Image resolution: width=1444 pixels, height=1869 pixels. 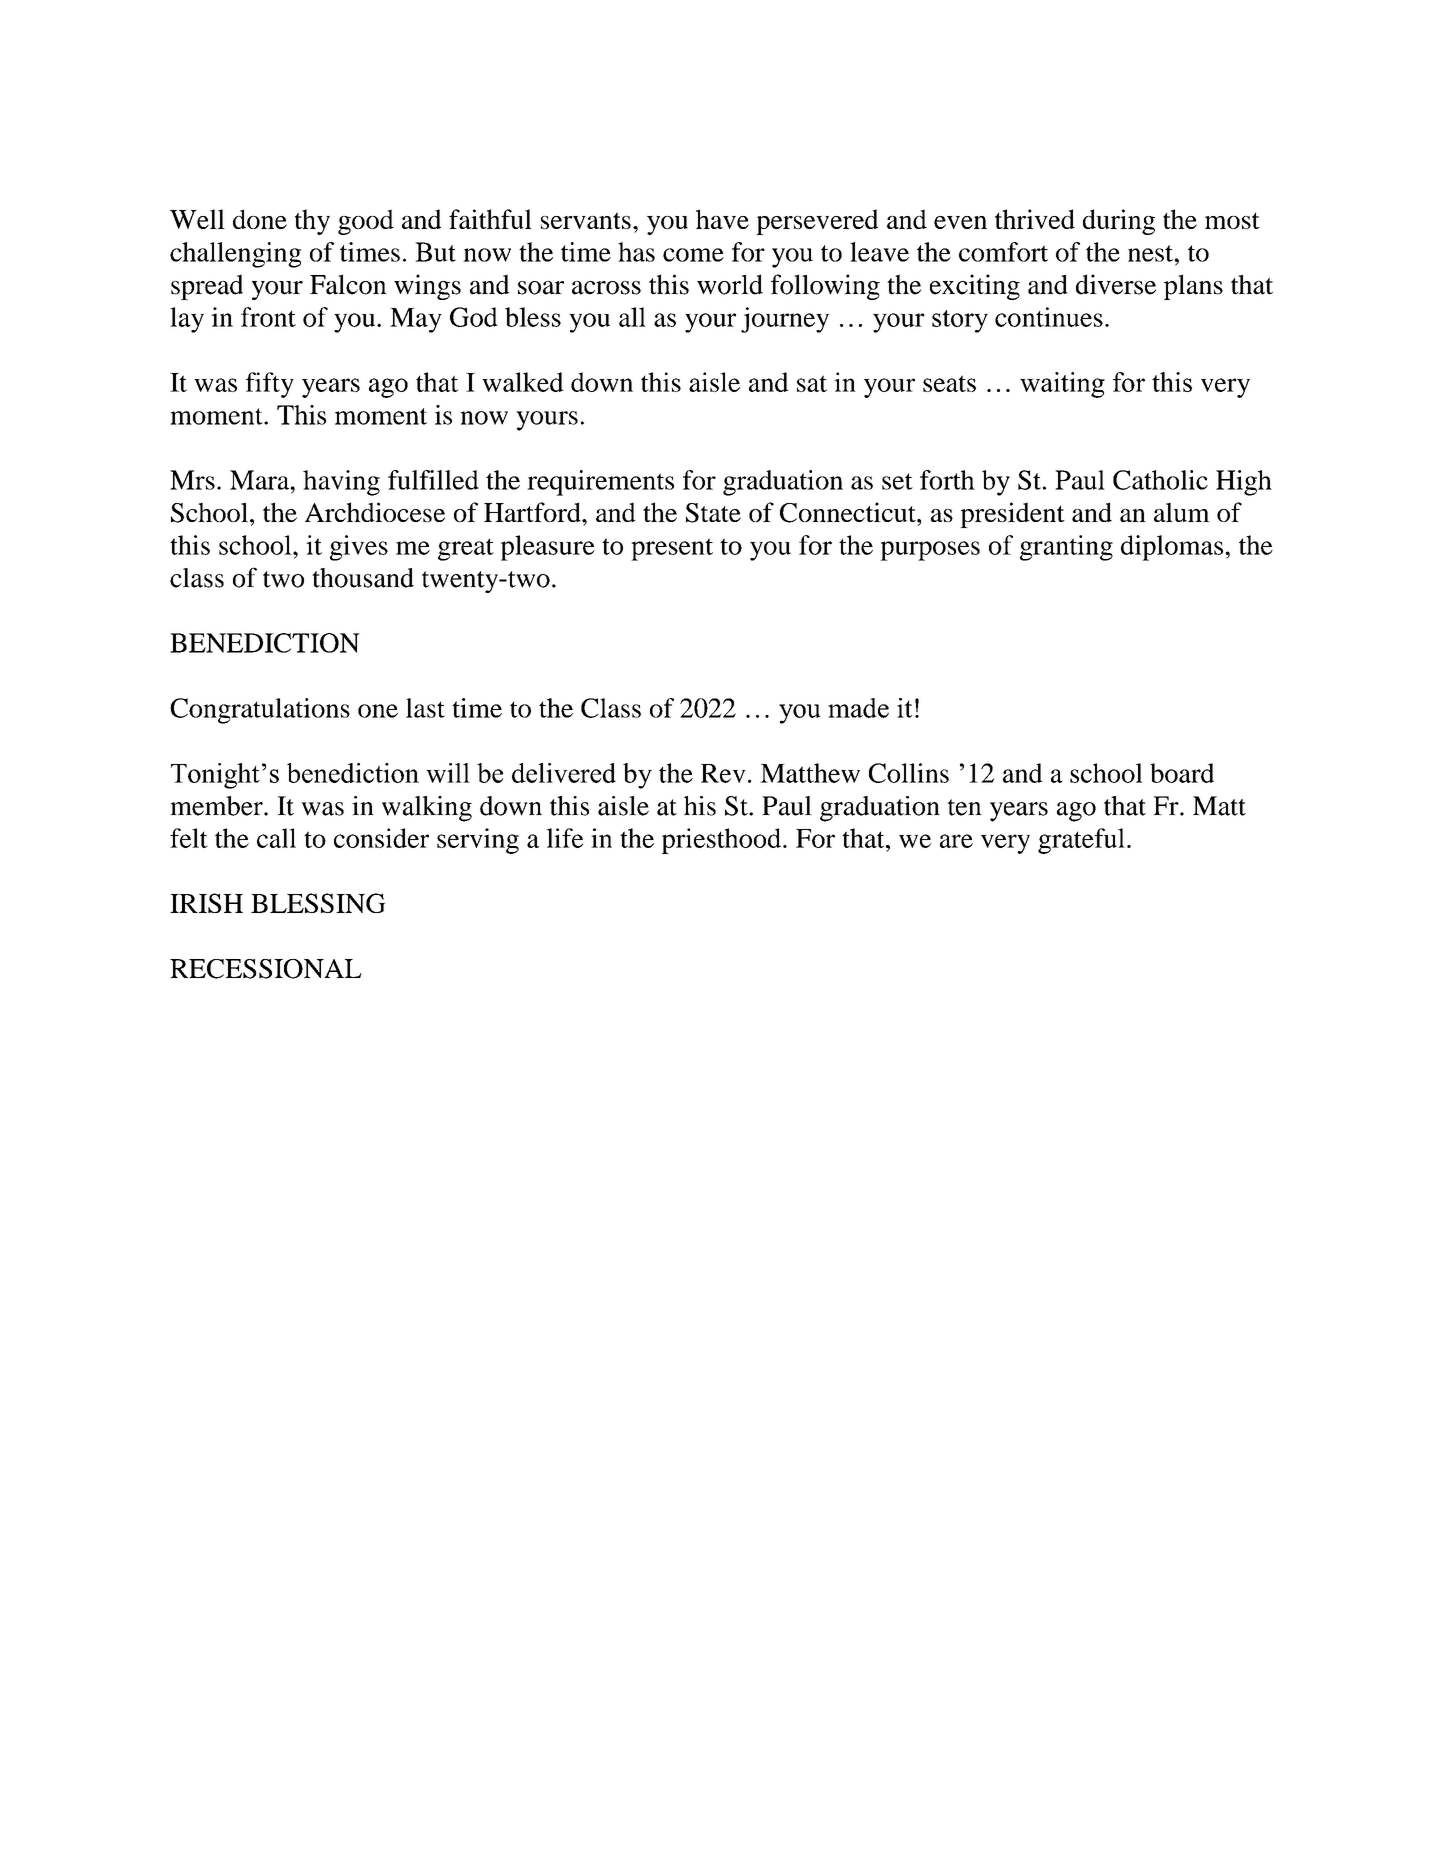 I want to click on gives, so click(x=359, y=548).
